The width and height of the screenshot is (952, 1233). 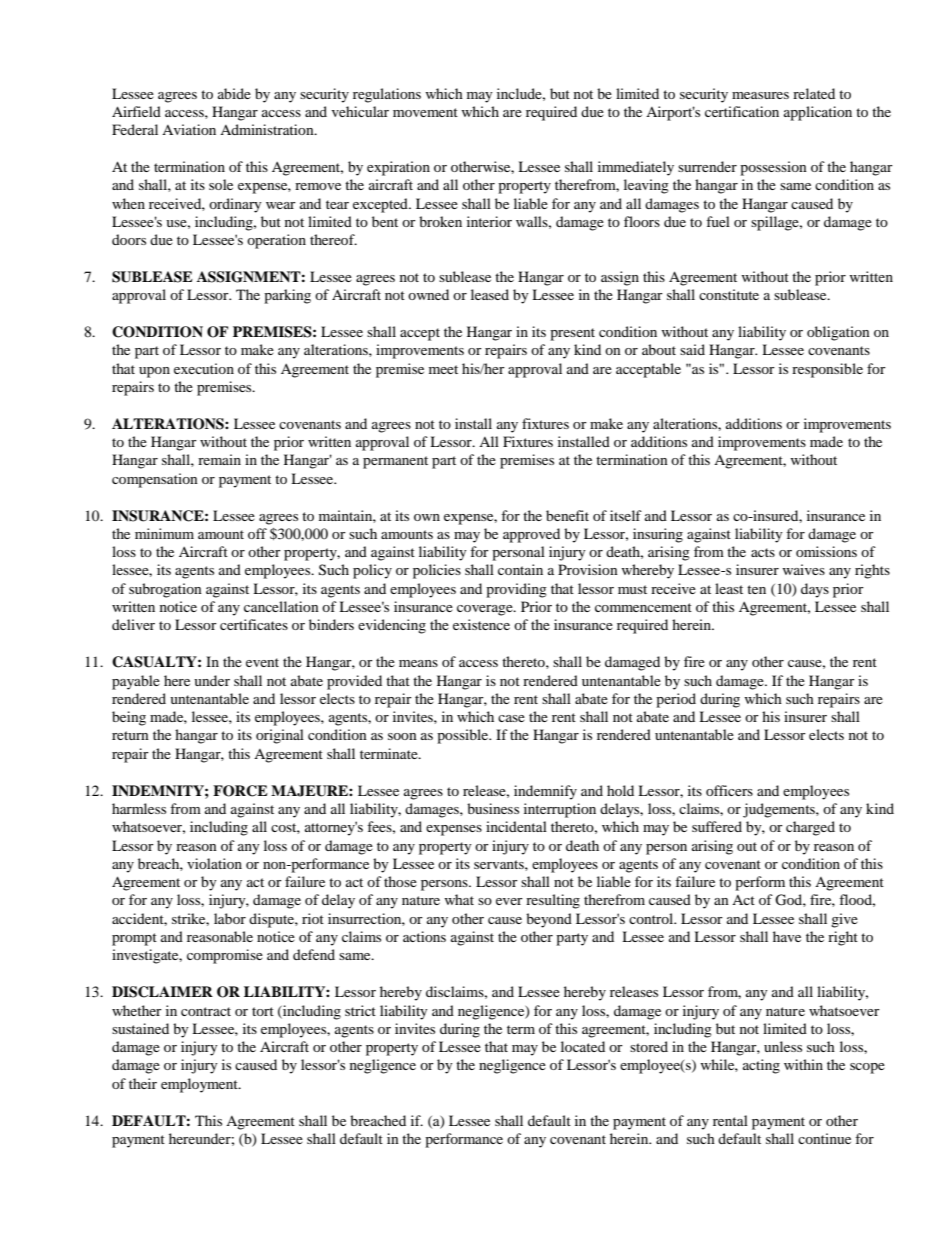 What do you see at coordinates (729, 790) in the screenshot?
I see `officers` at bounding box center [729, 790].
